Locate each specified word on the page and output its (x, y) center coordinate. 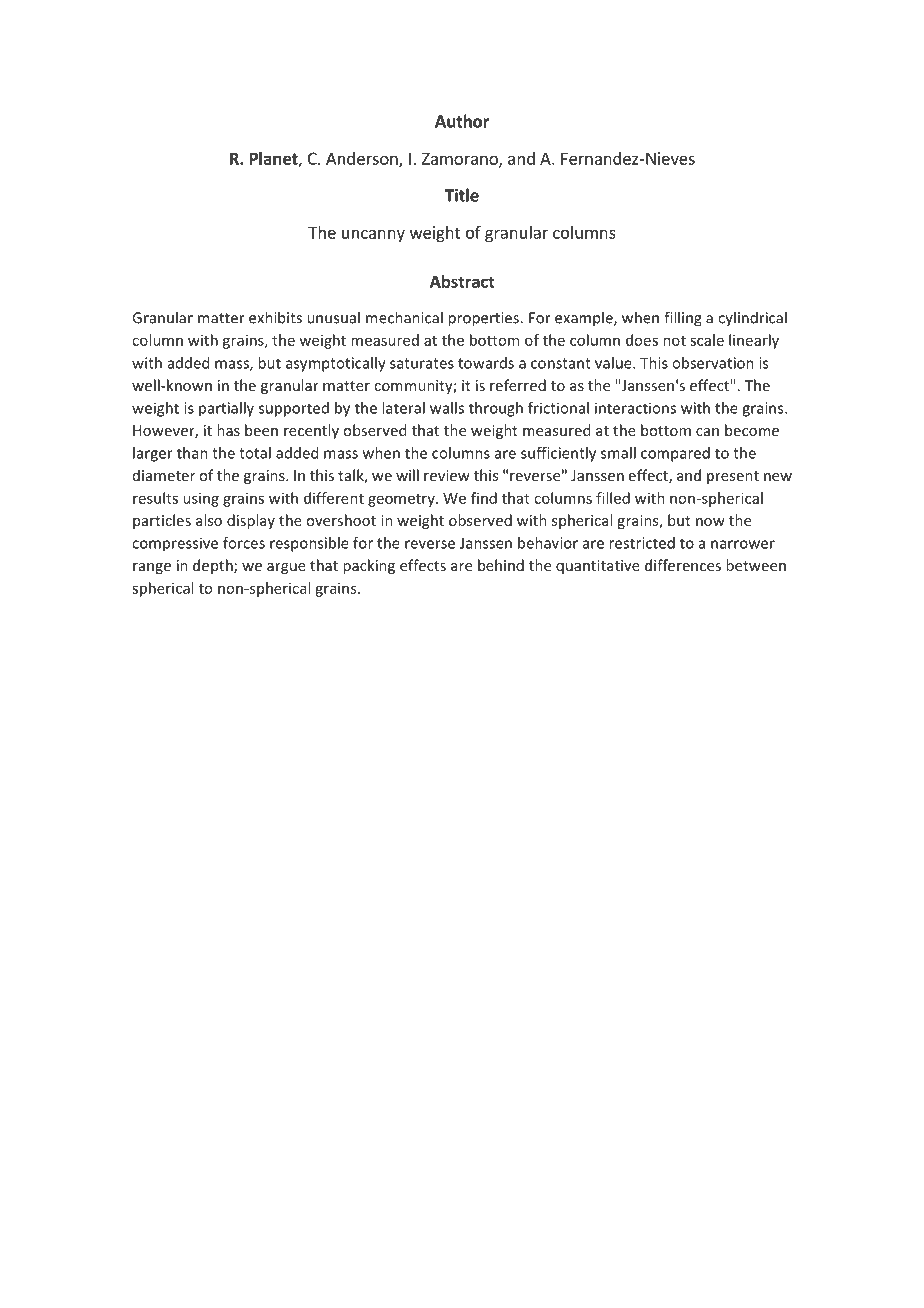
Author (462, 121)
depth (214, 566)
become (752, 430)
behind (501, 565)
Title (462, 195)
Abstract (462, 281)
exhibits (275, 317)
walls (447, 408)
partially (226, 409)
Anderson (363, 159)
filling (683, 319)
